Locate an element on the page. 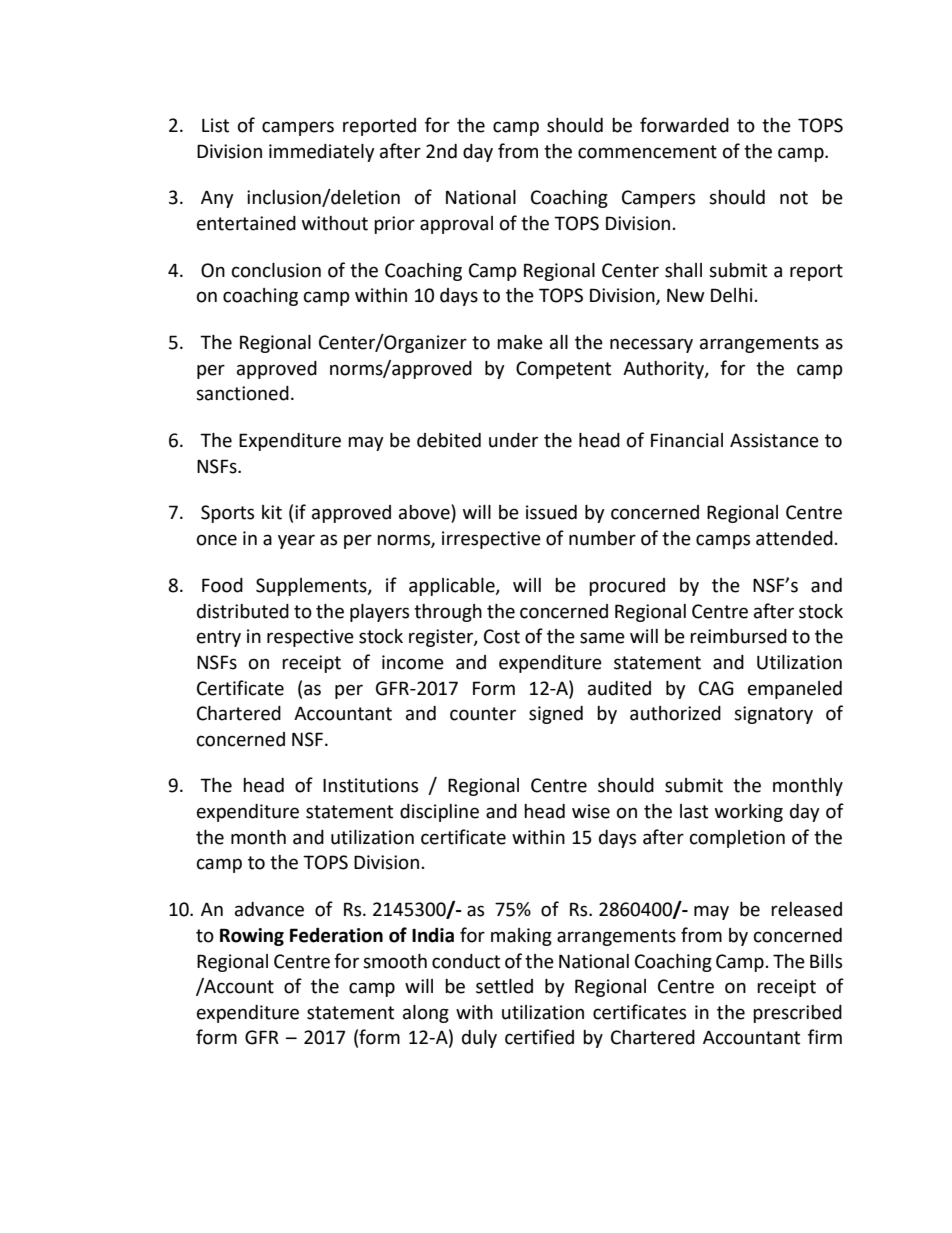 This image has height=1233, width=952. attended is located at coordinates (794, 538).
